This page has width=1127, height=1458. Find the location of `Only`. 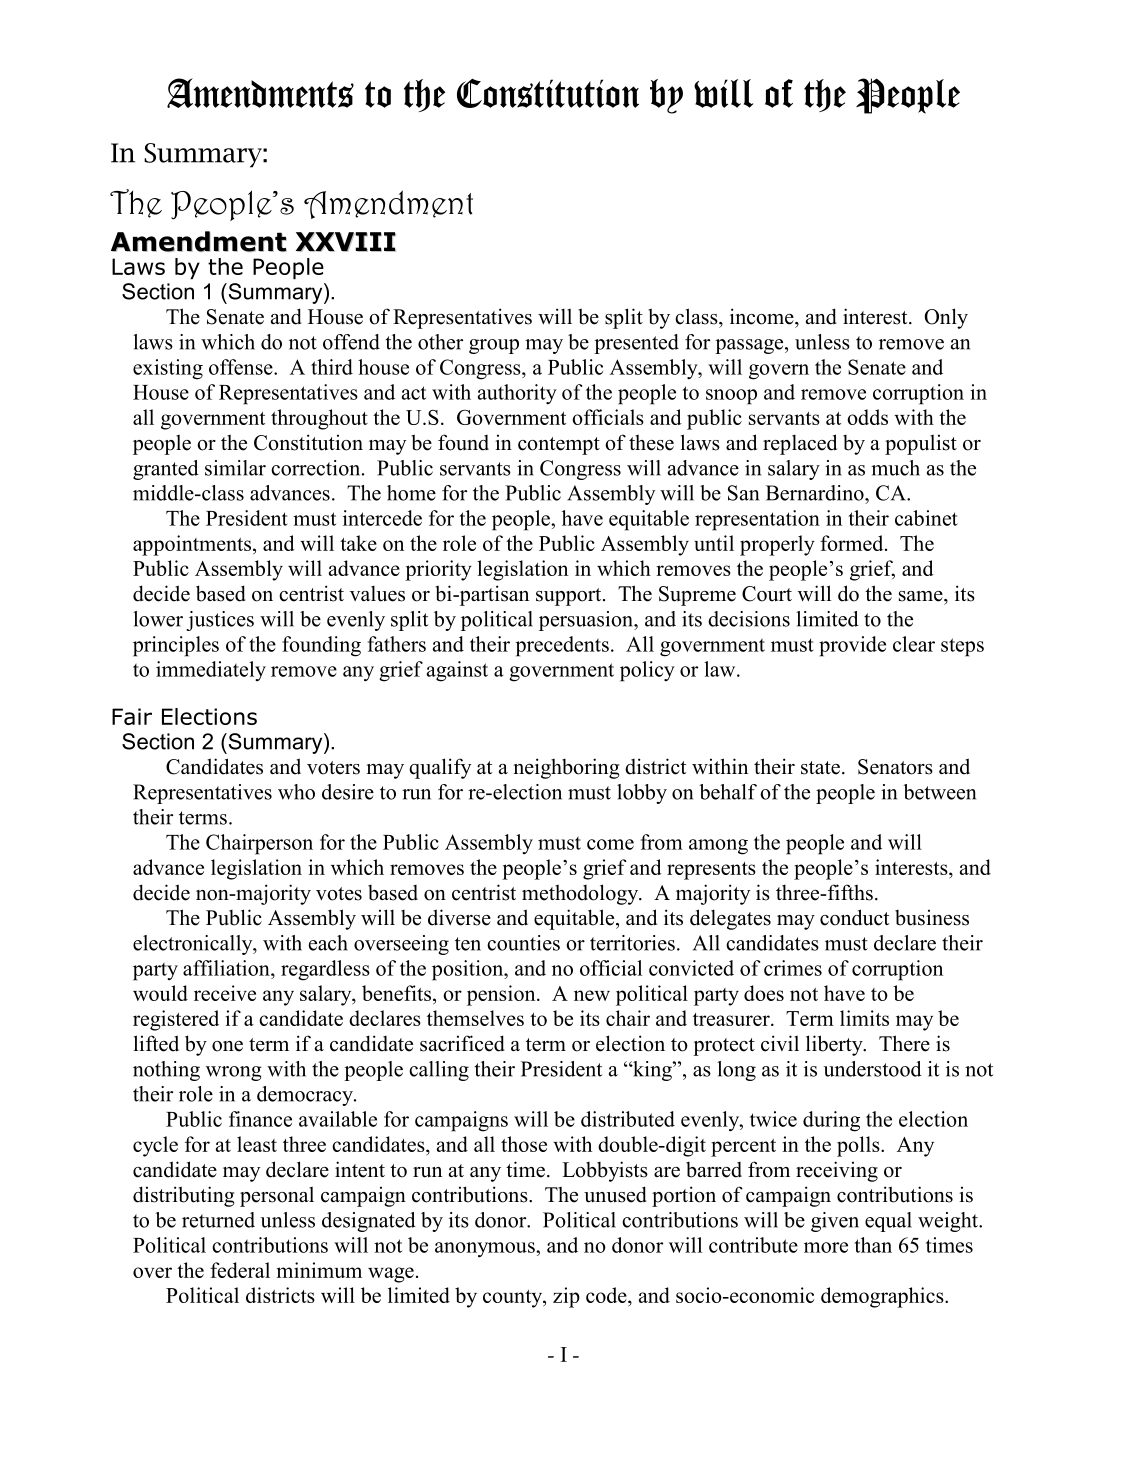

Only is located at coordinates (946, 318).
